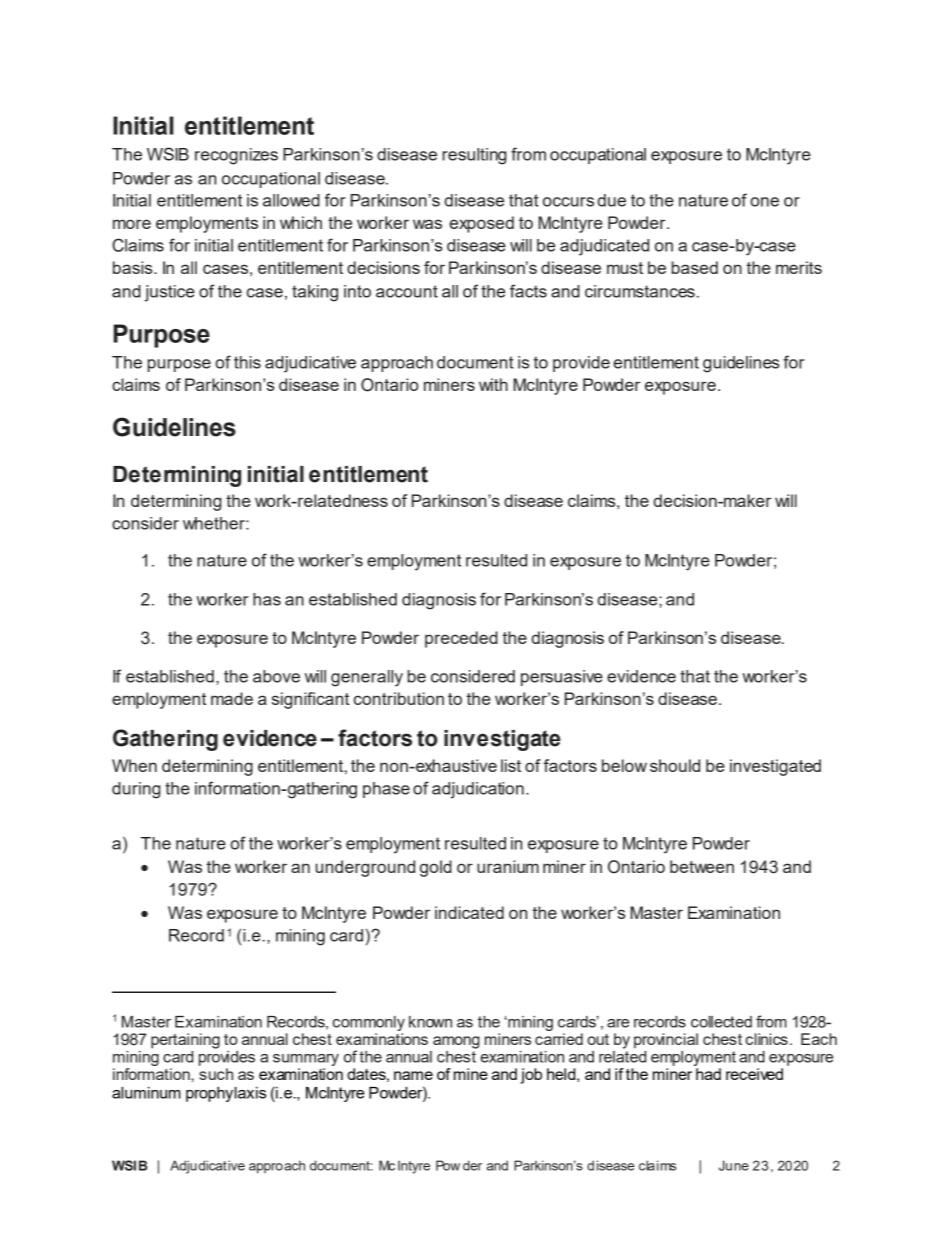 The image size is (952, 1233). I want to click on one, so click(764, 202).
